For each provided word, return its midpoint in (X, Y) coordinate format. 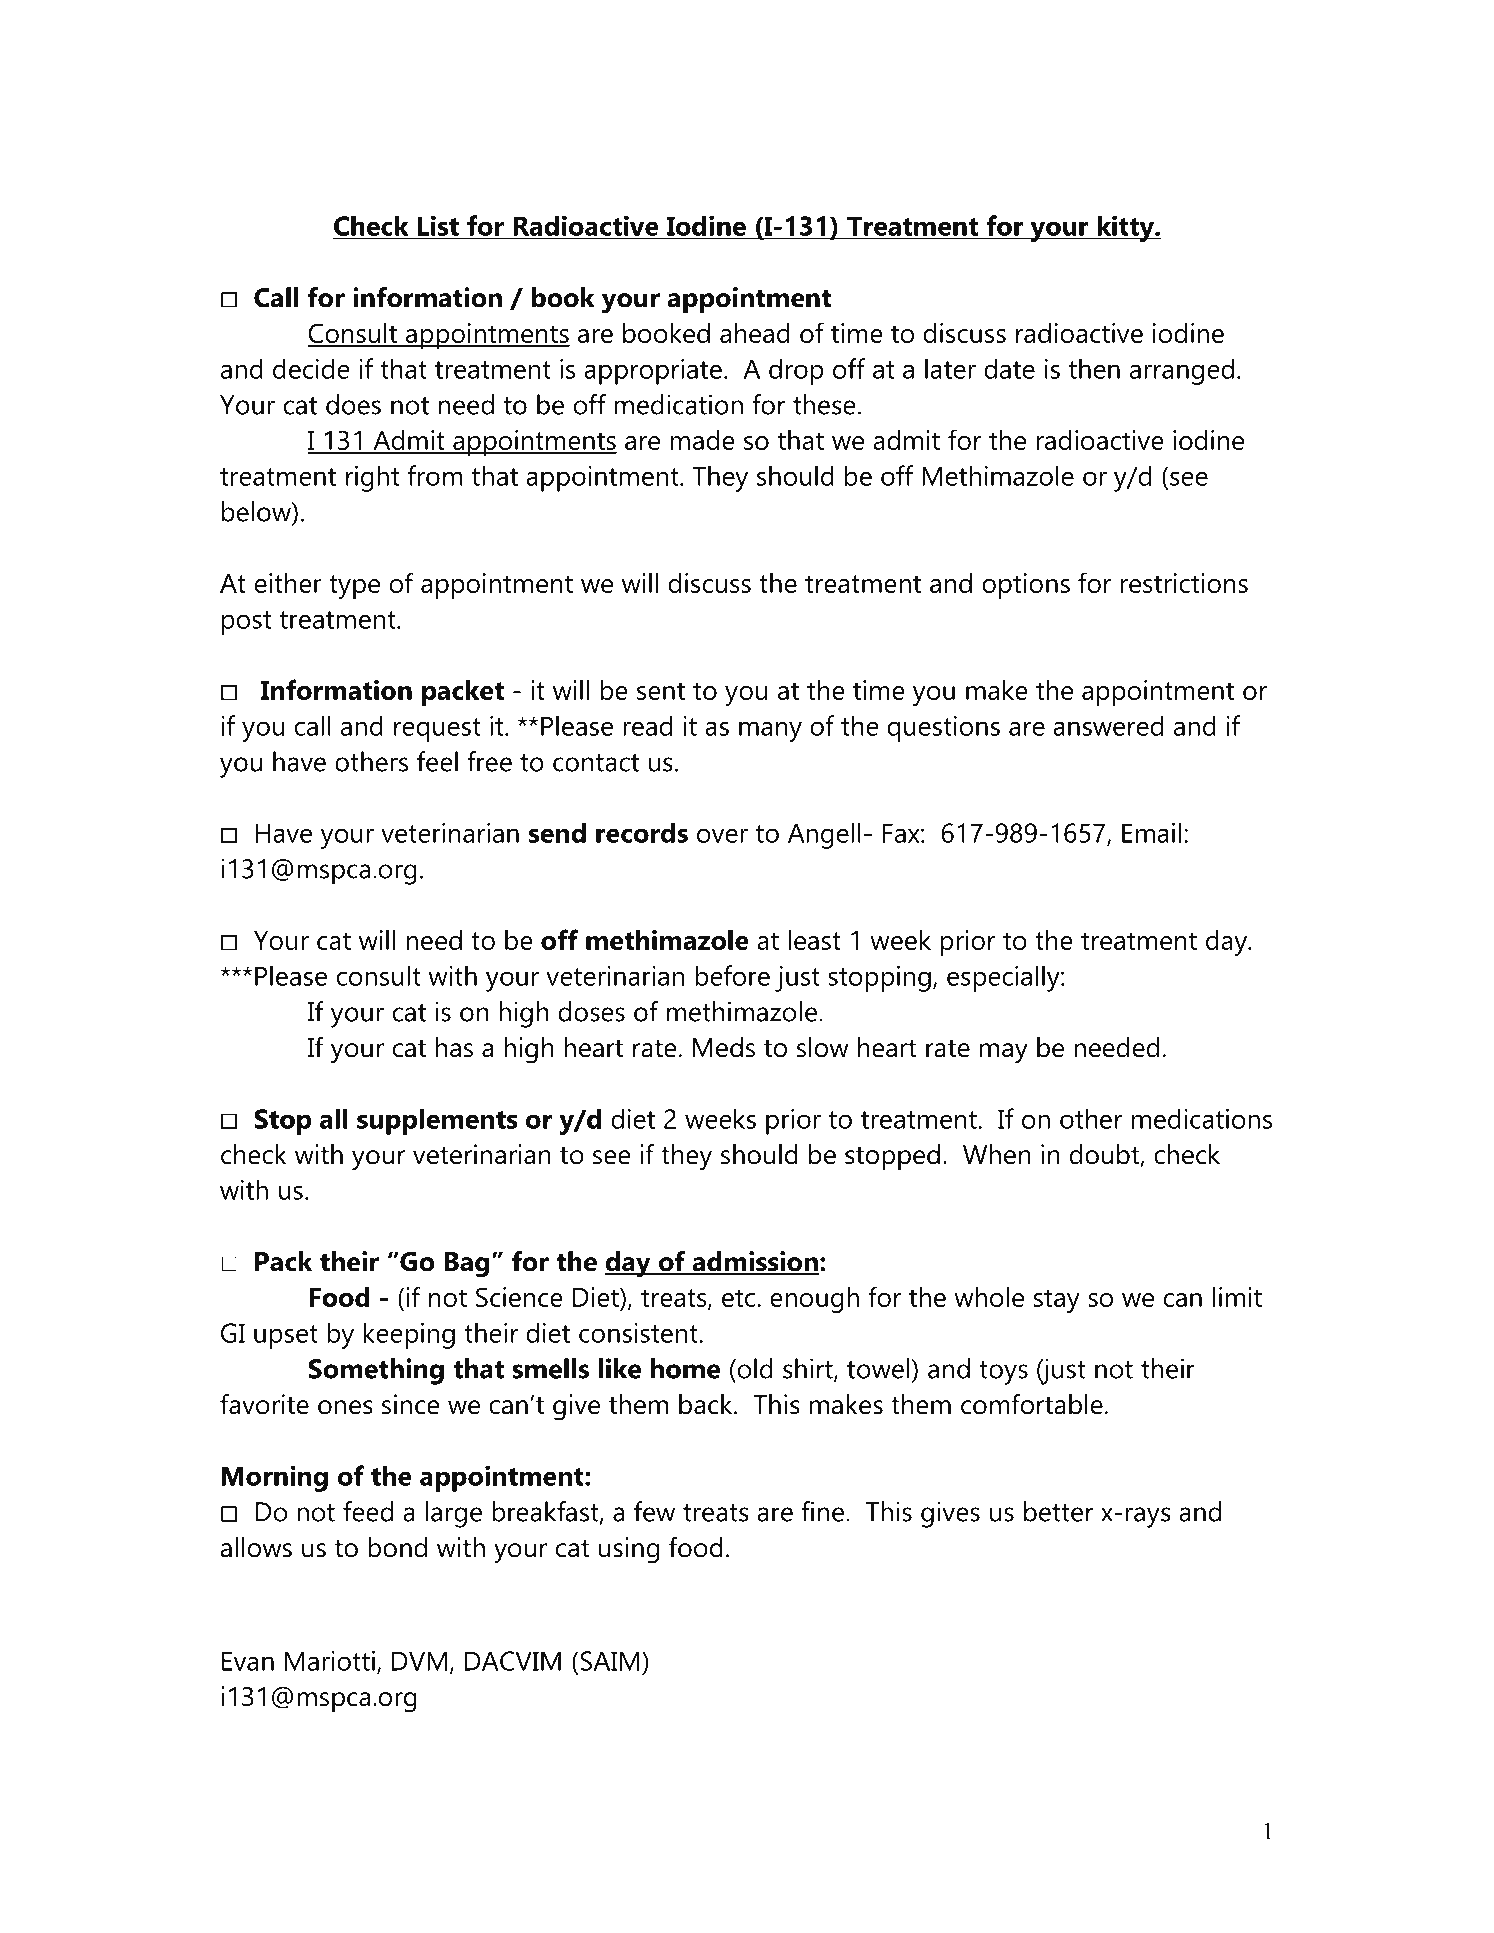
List (438, 226)
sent (661, 691)
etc (740, 1298)
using (629, 1550)
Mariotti (330, 1661)
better (1059, 1511)
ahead (755, 333)
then (1094, 368)
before (732, 975)
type (354, 587)
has (454, 1047)
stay (1057, 1301)
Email (1151, 832)
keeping (409, 1335)
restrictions (1184, 583)
